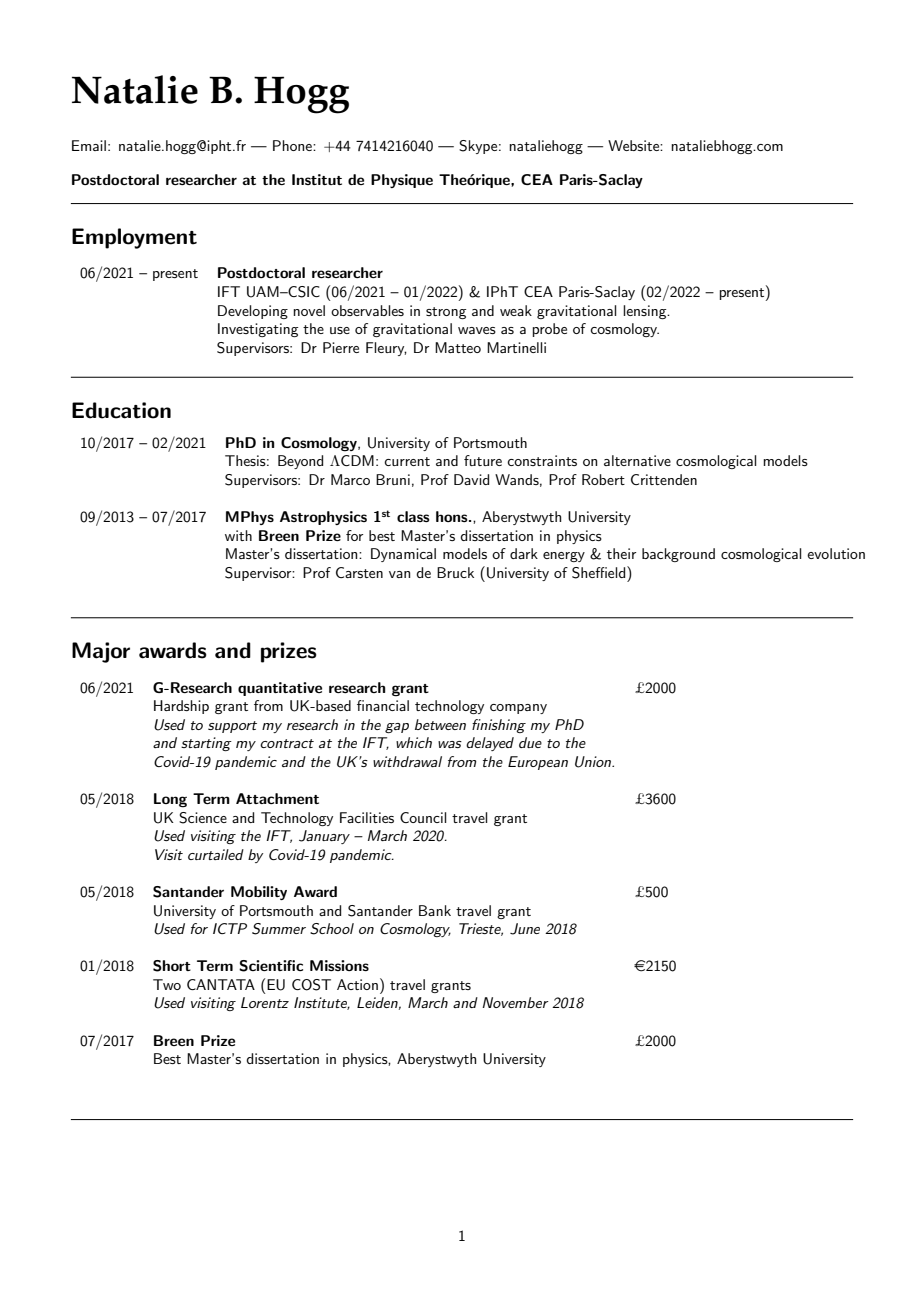 This screenshot has width=924, height=1308. What do you see at coordinates (678, 555) in the screenshot?
I see `background` at bounding box center [678, 555].
